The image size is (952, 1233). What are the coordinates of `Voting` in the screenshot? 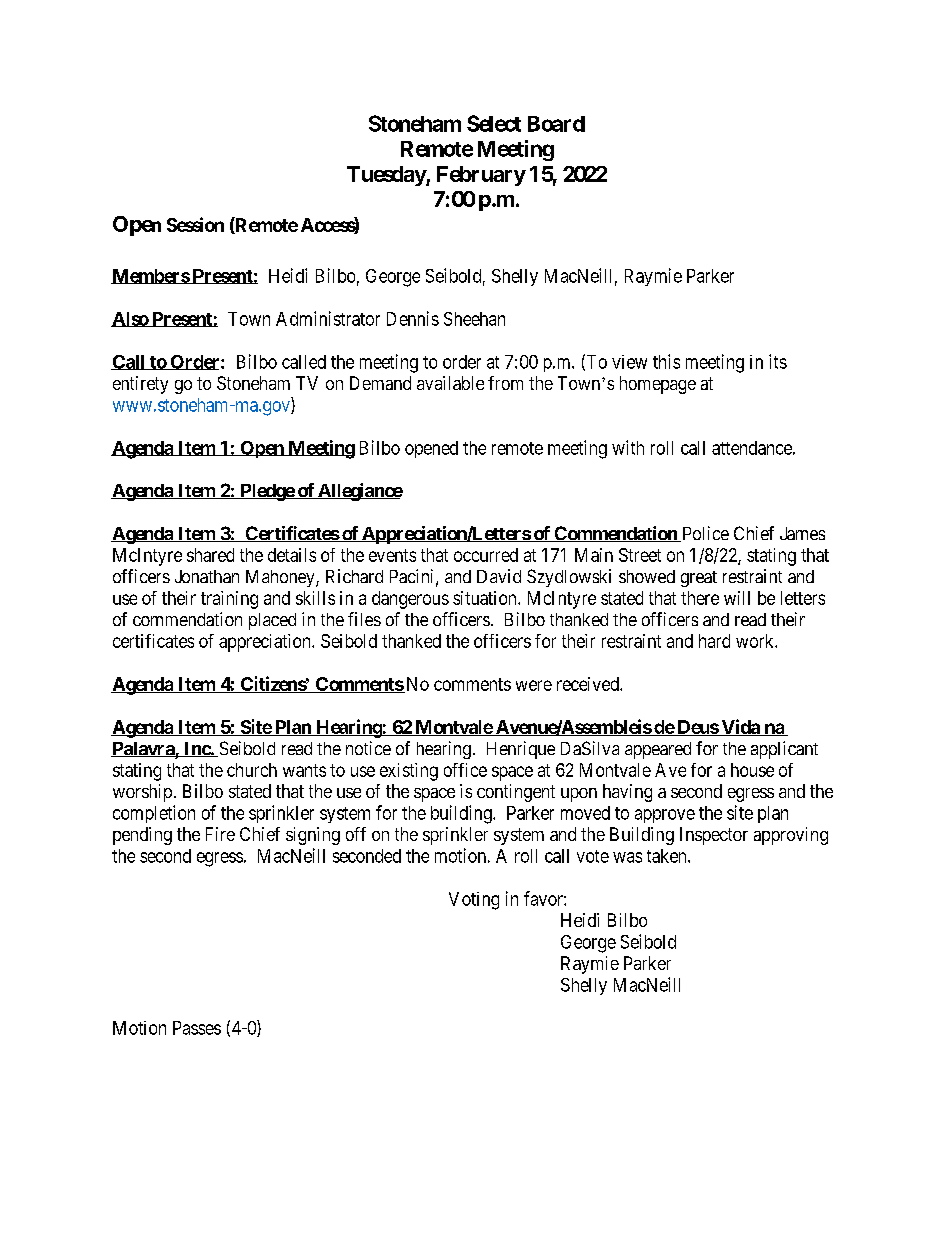 It's located at (474, 901).
